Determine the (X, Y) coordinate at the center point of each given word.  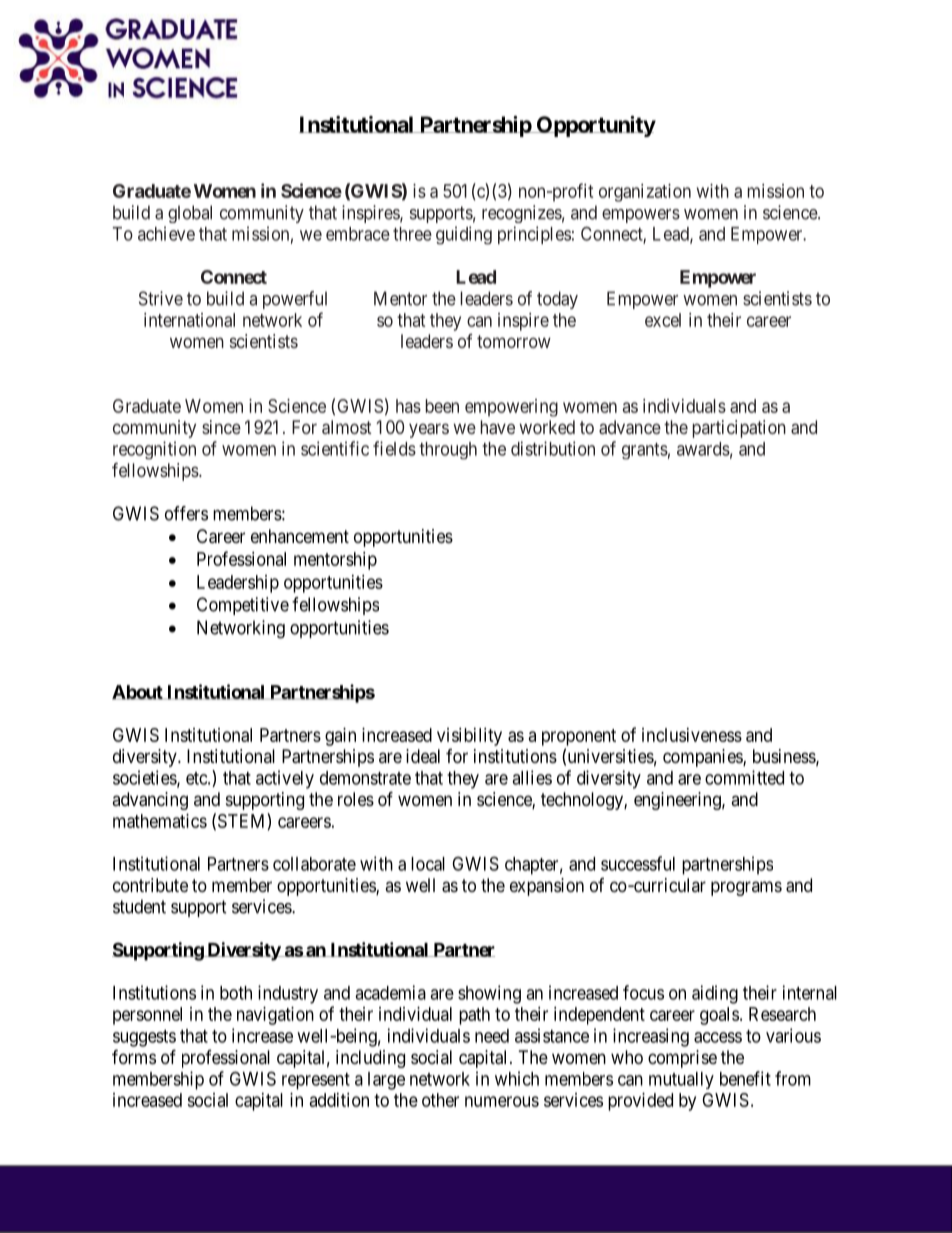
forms (134, 1056)
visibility (469, 737)
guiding (464, 235)
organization (645, 193)
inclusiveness (692, 735)
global (190, 214)
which (517, 1078)
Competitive (243, 606)
